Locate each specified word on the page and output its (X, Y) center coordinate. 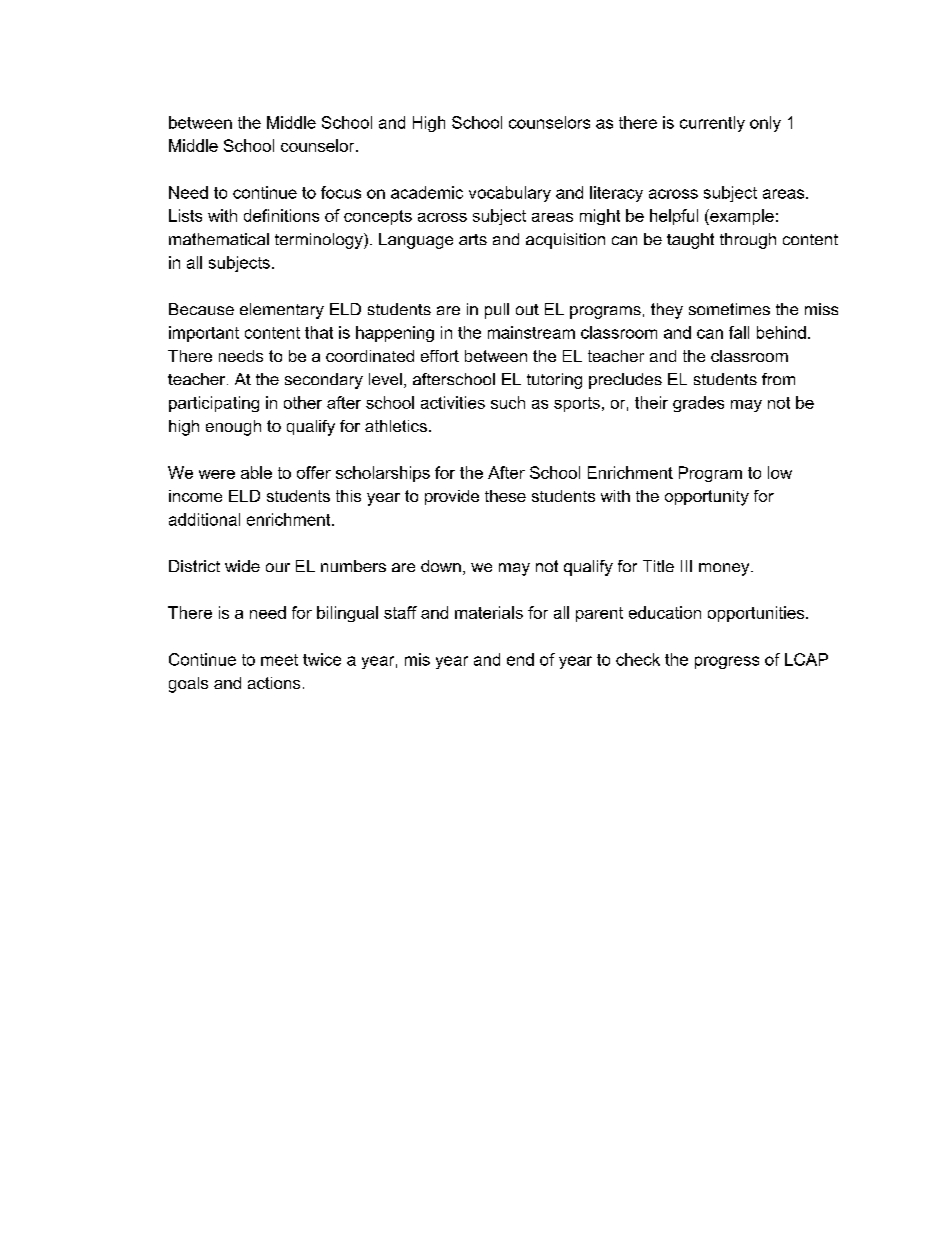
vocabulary (510, 194)
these (505, 496)
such (508, 402)
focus (341, 192)
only (765, 124)
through (748, 241)
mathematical (219, 239)
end (520, 659)
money (725, 569)
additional (204, 519)
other (303, 402)
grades (698, 404)
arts (473, 239)
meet (279, 660)
